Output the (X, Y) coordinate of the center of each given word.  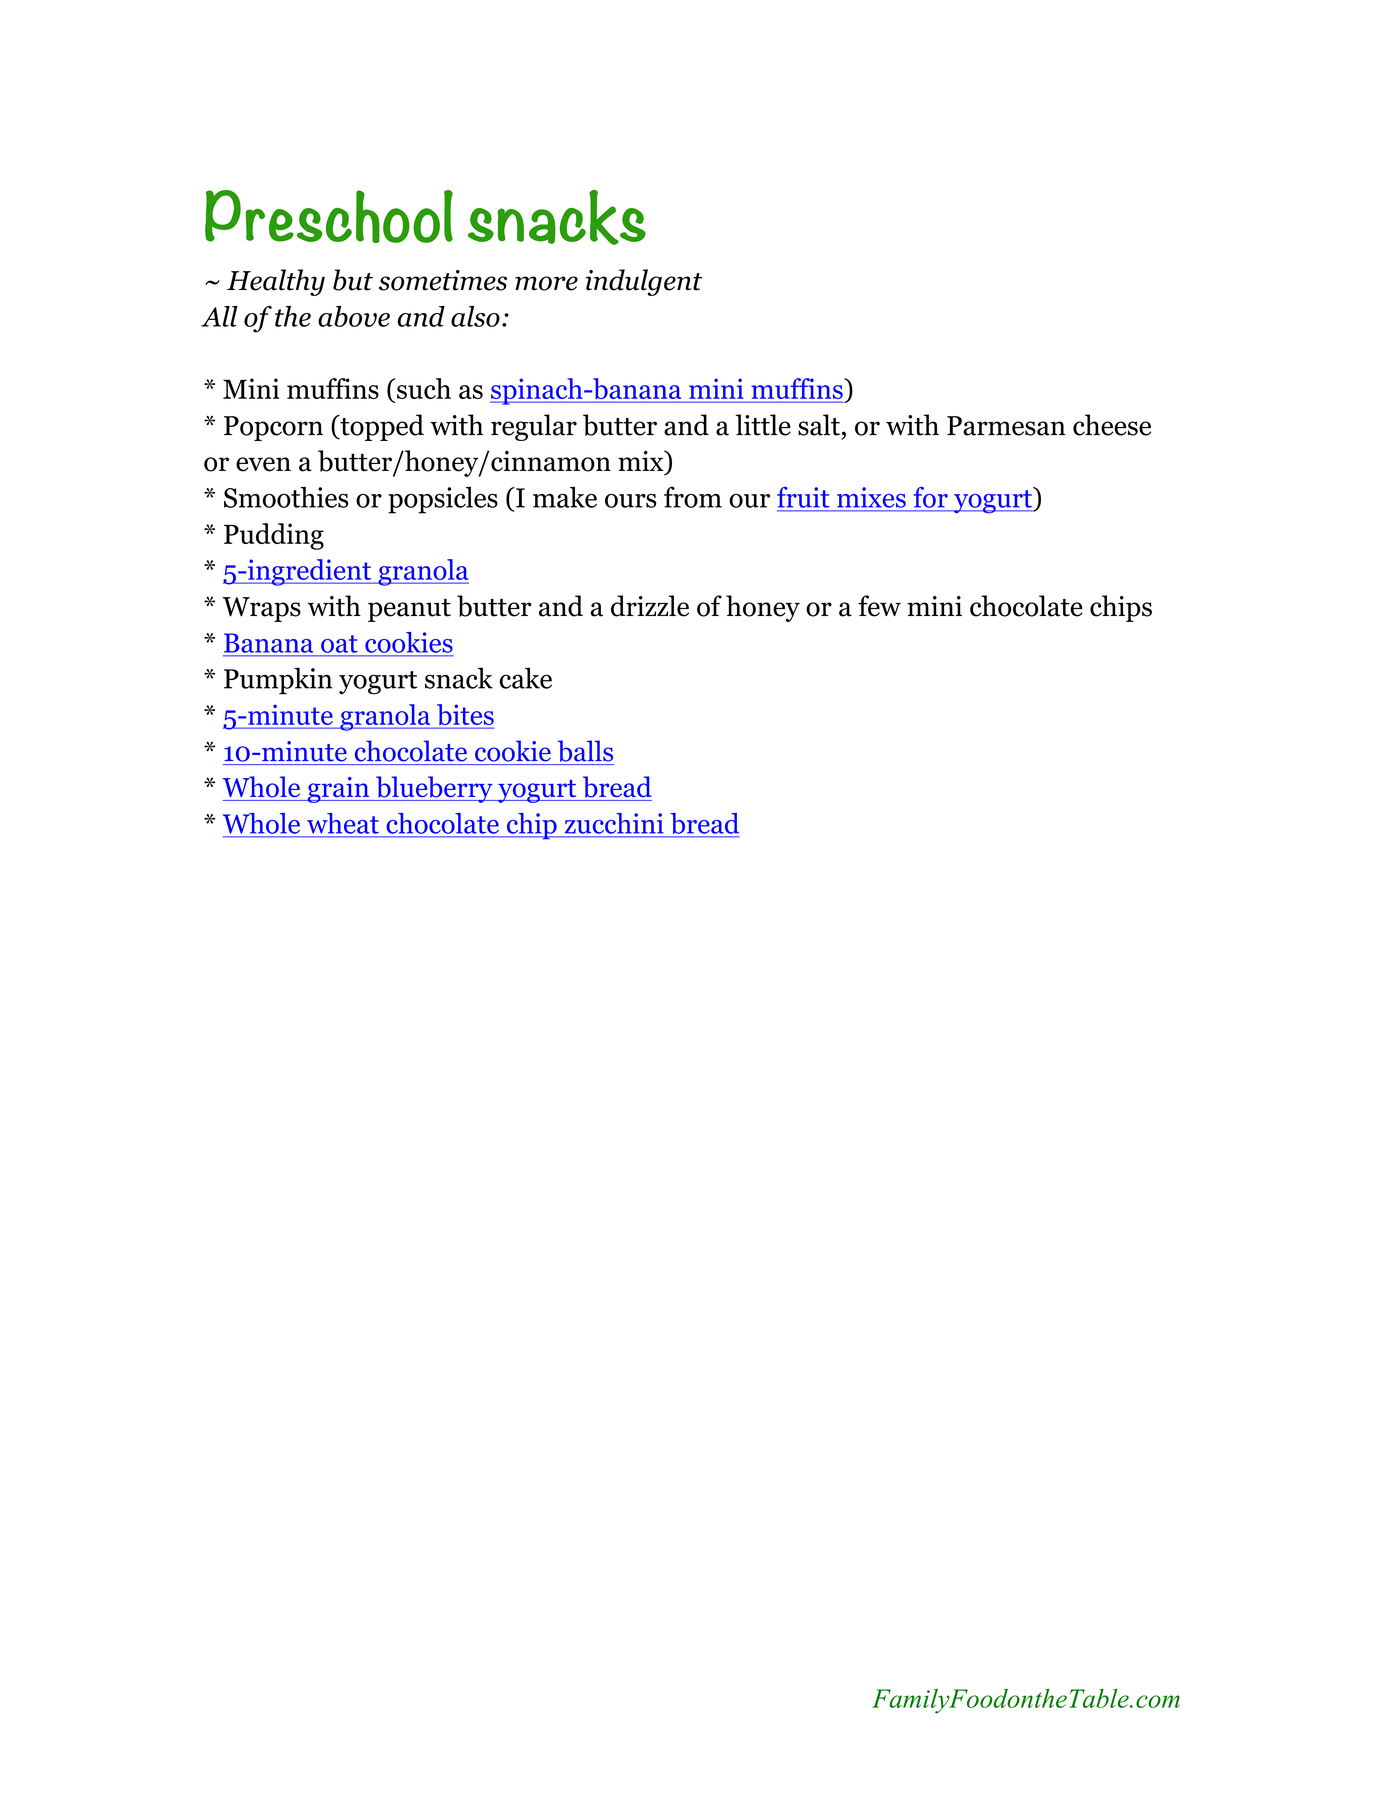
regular (534, 427)
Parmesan (1006, 426)
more (546, 283)
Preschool (329, 216)
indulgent (643, 282)
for (931, 497)
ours (631, 501)
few (879, 606)
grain (338, 790)
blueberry (434, 789)
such (424, 388)
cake (526, 678)
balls (585, 751)
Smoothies (286, 497)
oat (339, 644)
